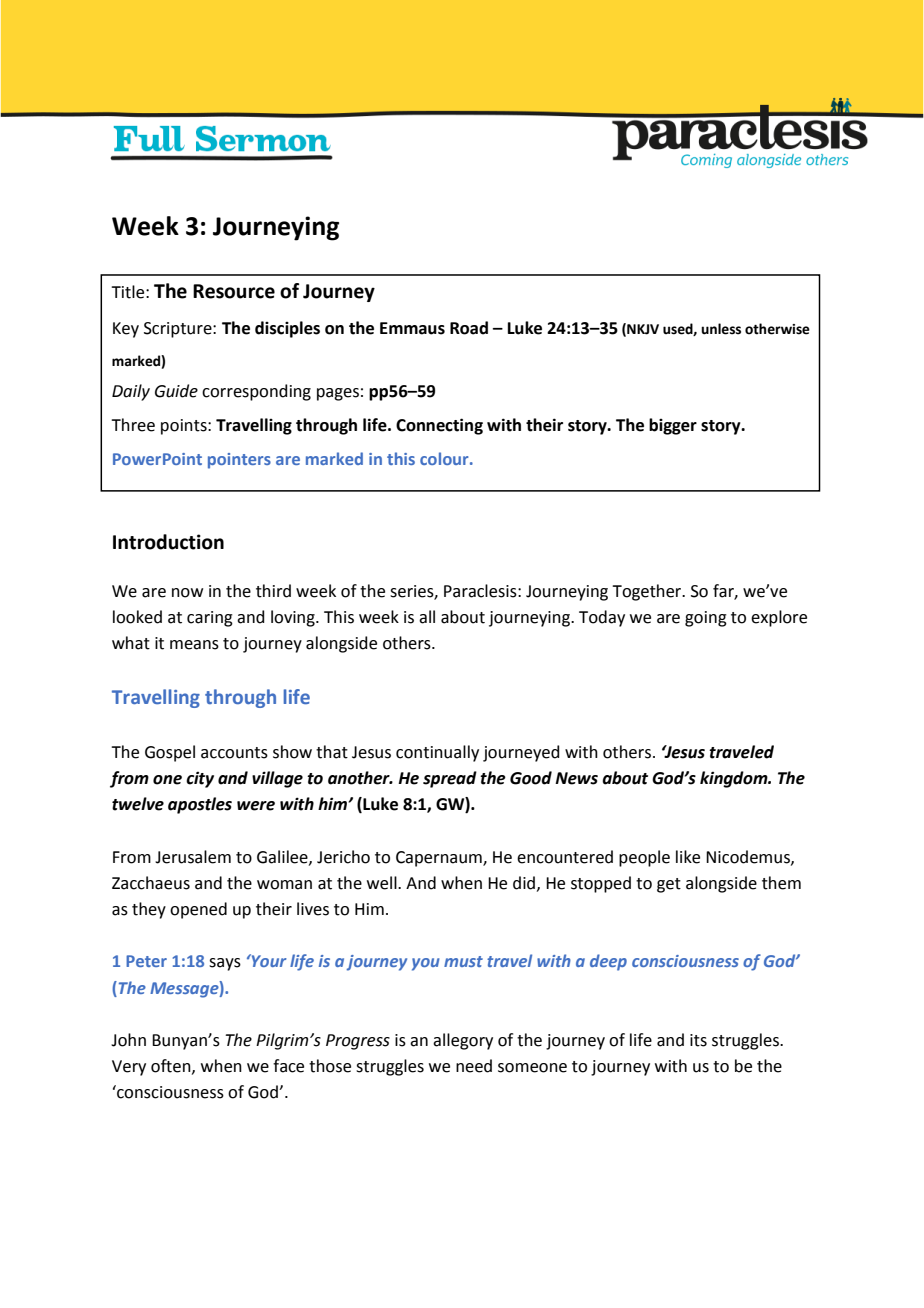  I want to click on unless, so click(721, 329).
